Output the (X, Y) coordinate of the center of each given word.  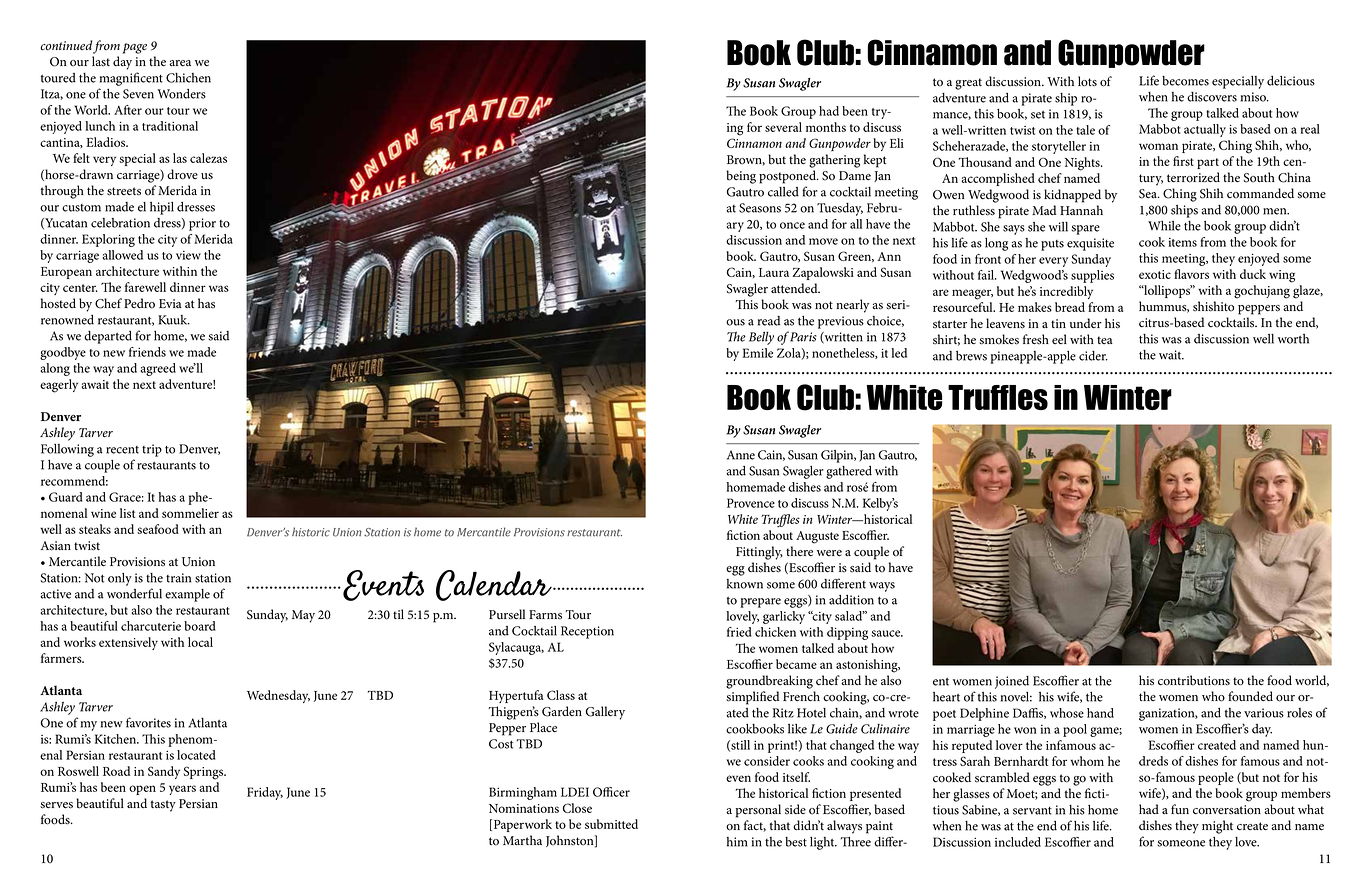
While (1164, 226)
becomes (1185, 81)
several (783, 127)
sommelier (190, 513)
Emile (757, 353)
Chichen (188, 78)
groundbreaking (769, 682)
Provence (751, 503)
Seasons (760, 208)
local (200, 642)
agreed (158, 369)
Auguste (817, 537)
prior (202, 224)
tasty (163, 806)
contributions (1194, 680)
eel (1059, 339)
